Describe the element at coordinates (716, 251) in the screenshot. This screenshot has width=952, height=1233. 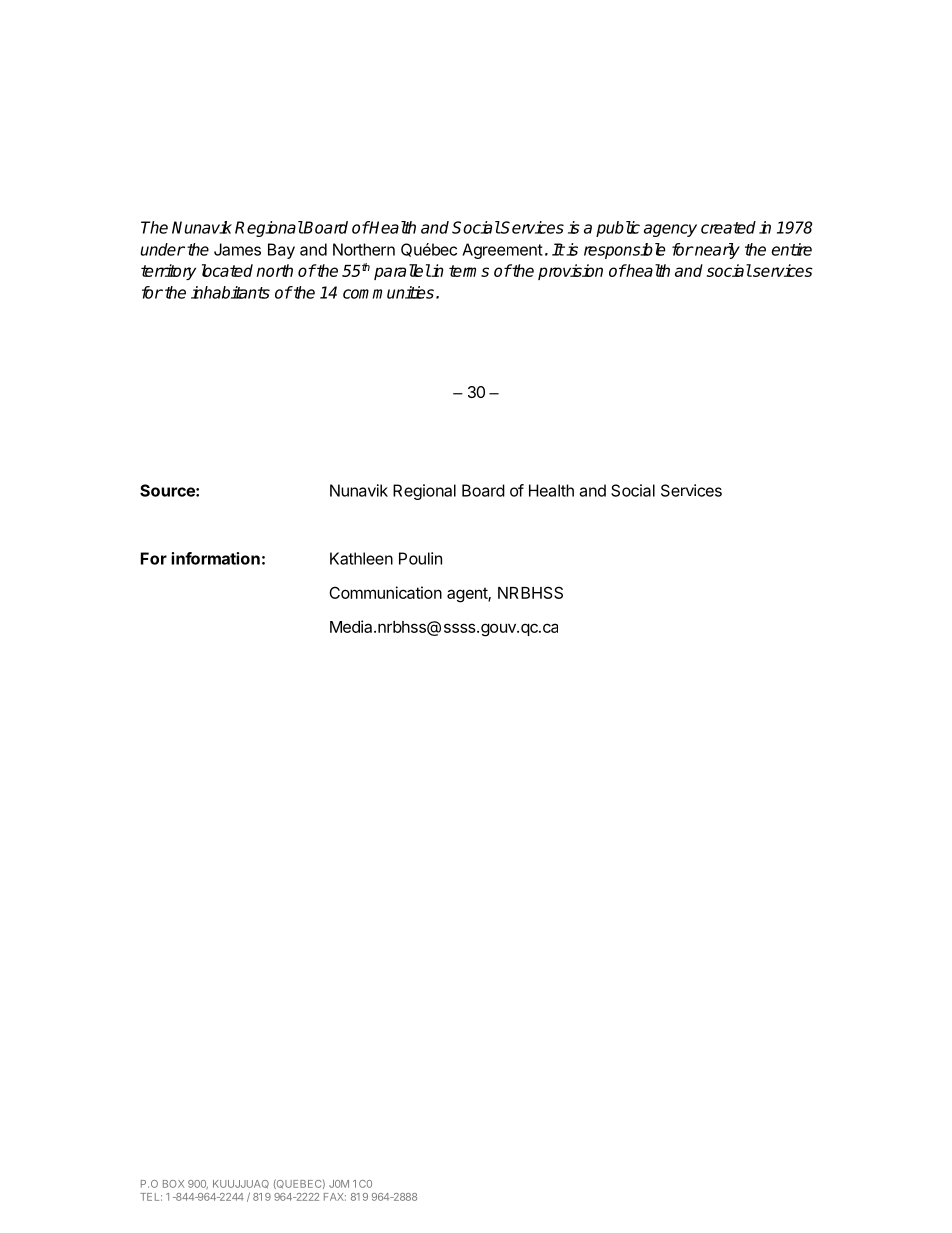
I see `nearly` at that location.
